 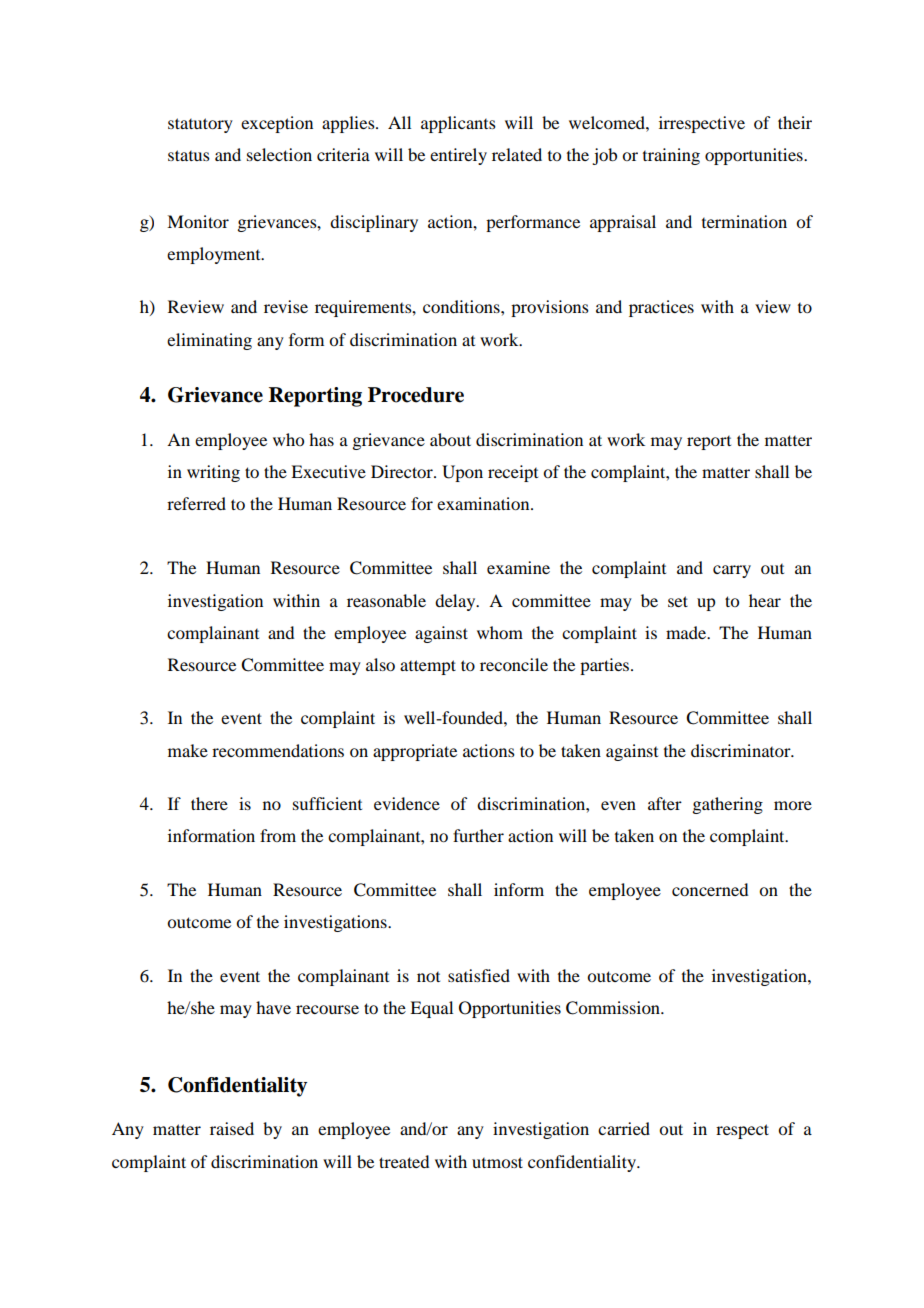 I want to click on carry, so click(x=732, y=571).
